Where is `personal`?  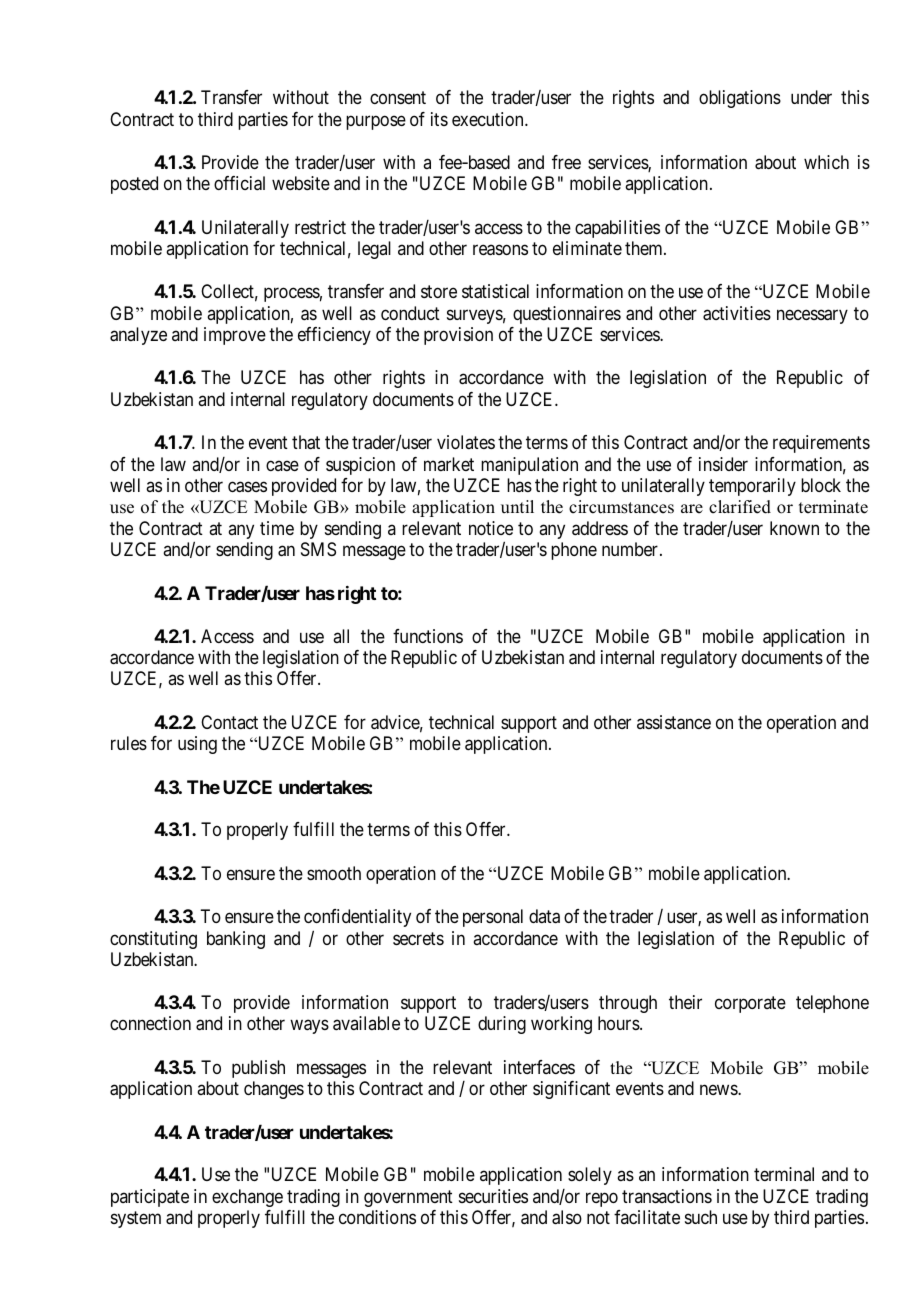 personal is located at coordinates (493, 918).
